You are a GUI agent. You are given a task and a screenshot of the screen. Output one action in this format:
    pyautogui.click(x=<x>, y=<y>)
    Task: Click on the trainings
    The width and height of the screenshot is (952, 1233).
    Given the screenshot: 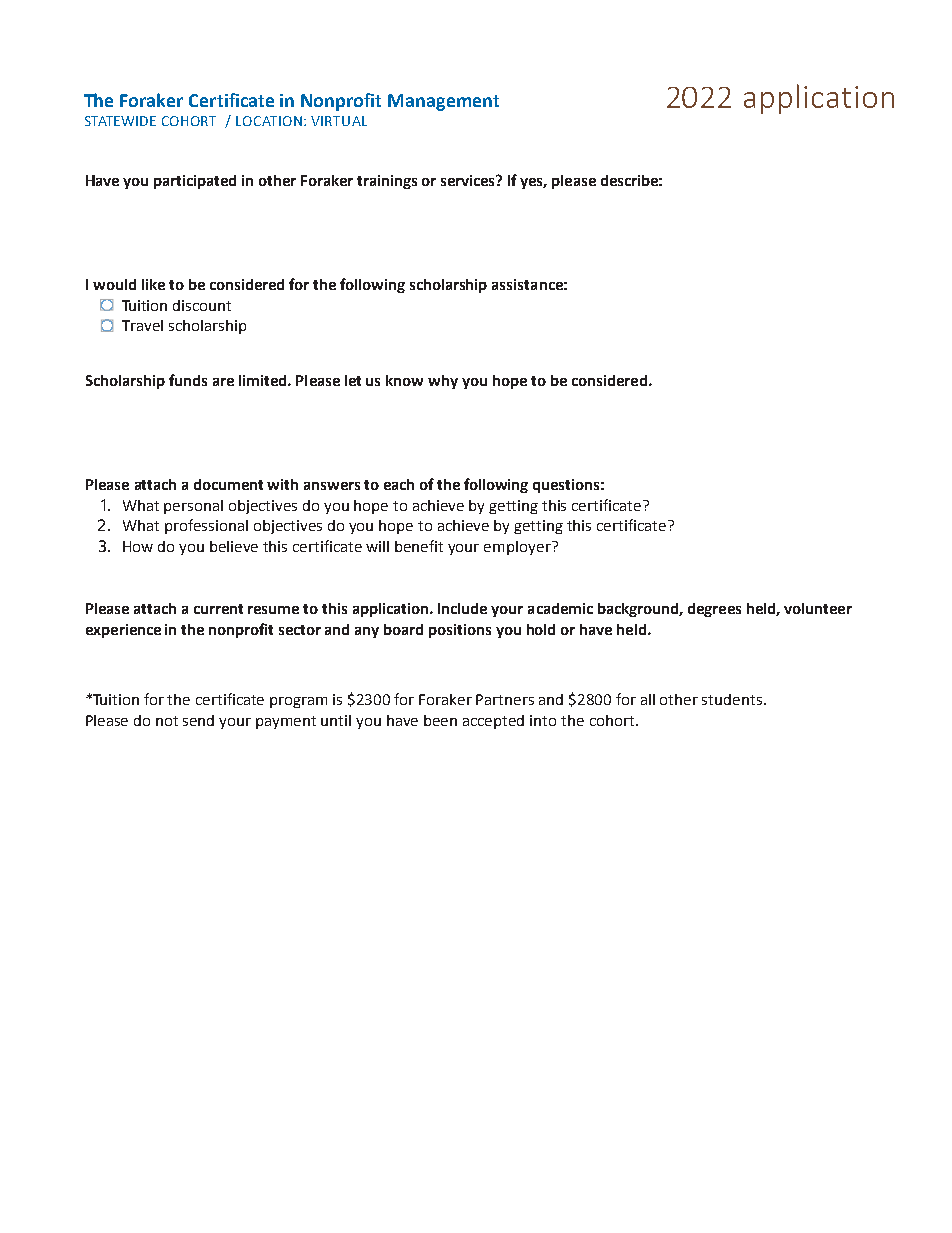 What is the action you would take?
    pyautogui.click(x=387, y=182)
